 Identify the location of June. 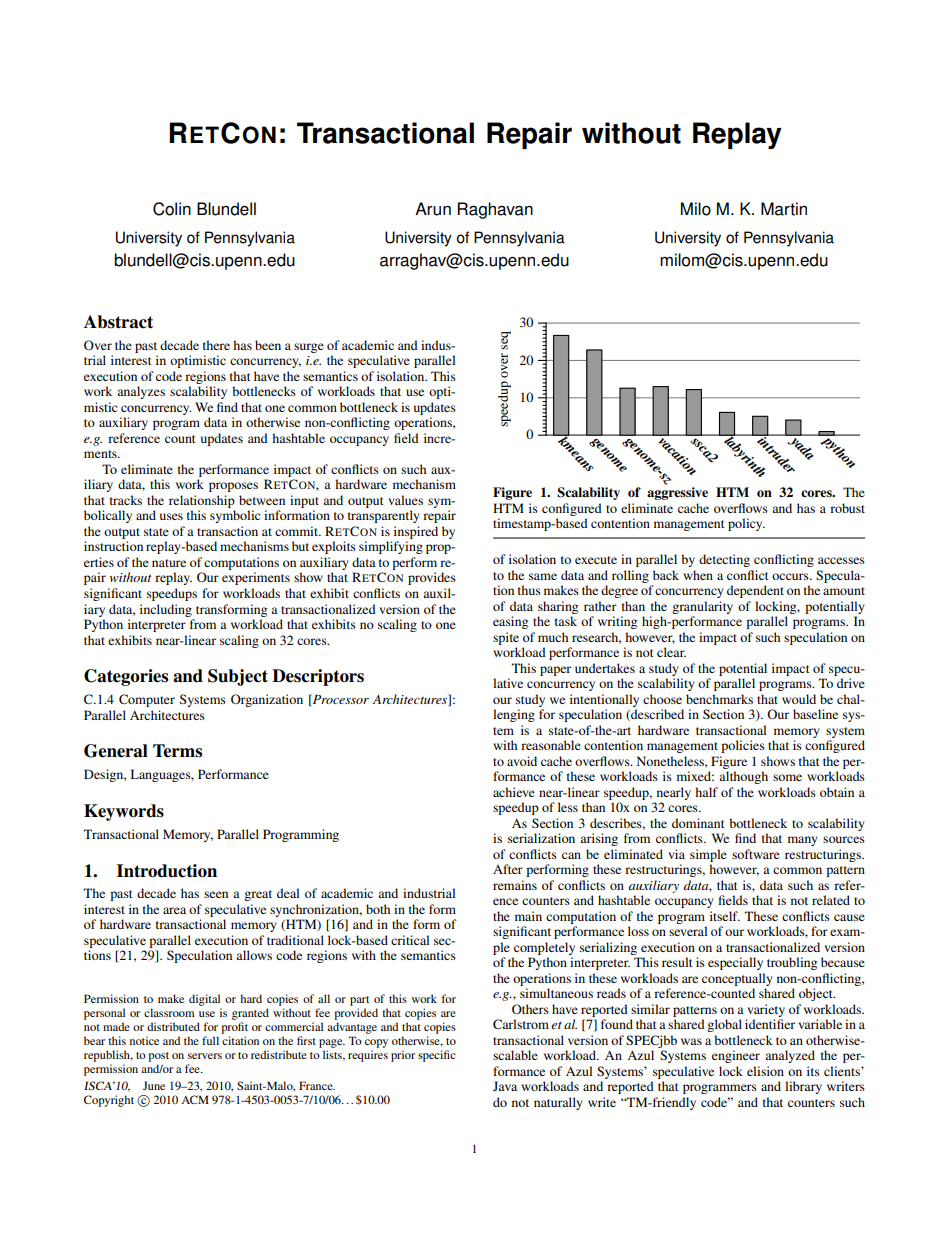
(154, 1085).
